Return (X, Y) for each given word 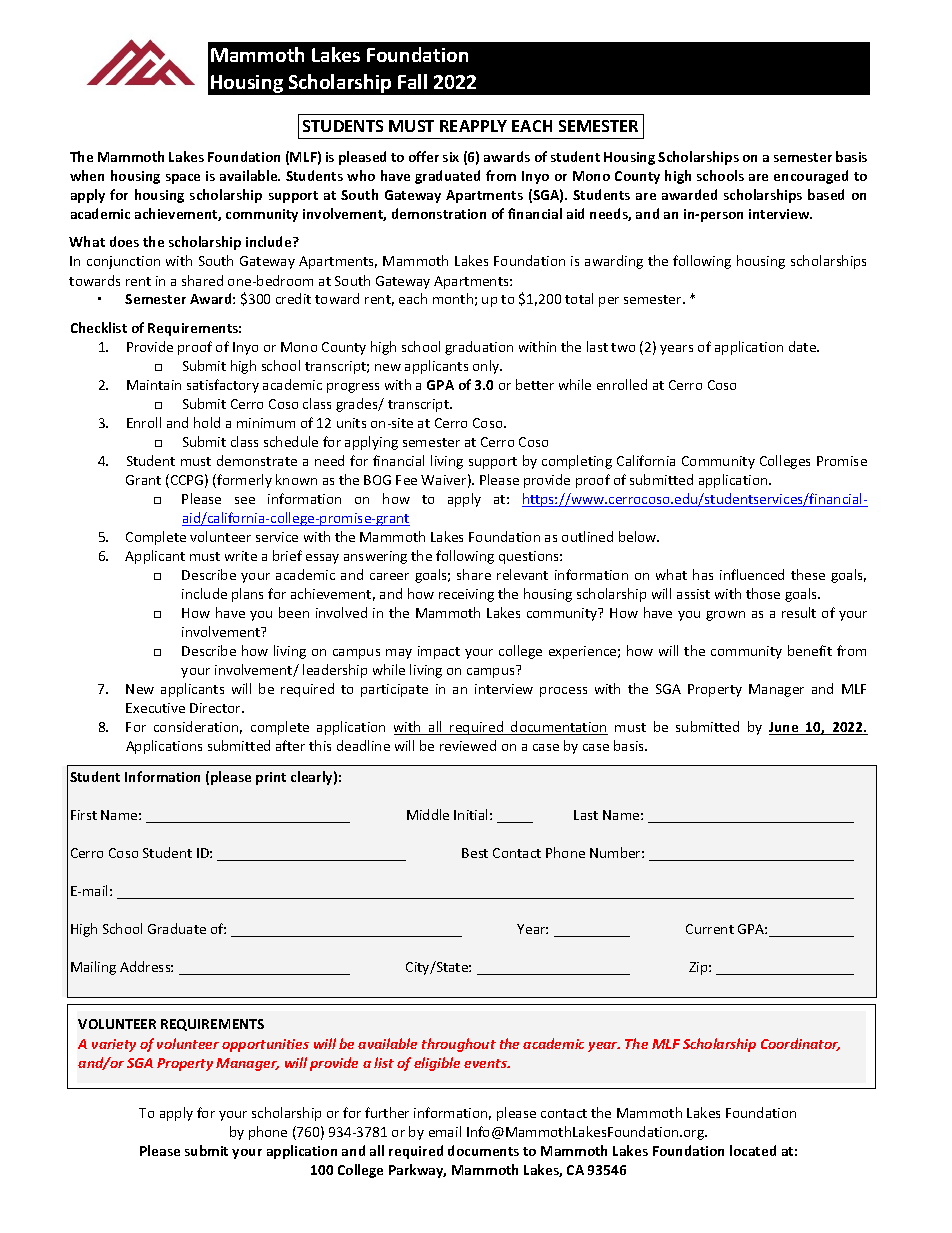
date (803, 346)
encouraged (811, 177)
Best (475, 853)
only (487, 367)
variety (114, 1045)
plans (247, 595)
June (785, 728)
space (183, 179)
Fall (412, 81)
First (84, 815)
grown (725, 616)
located (753, 1150)
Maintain (154, 385)
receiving (466, 595)
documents (483, 1150)
